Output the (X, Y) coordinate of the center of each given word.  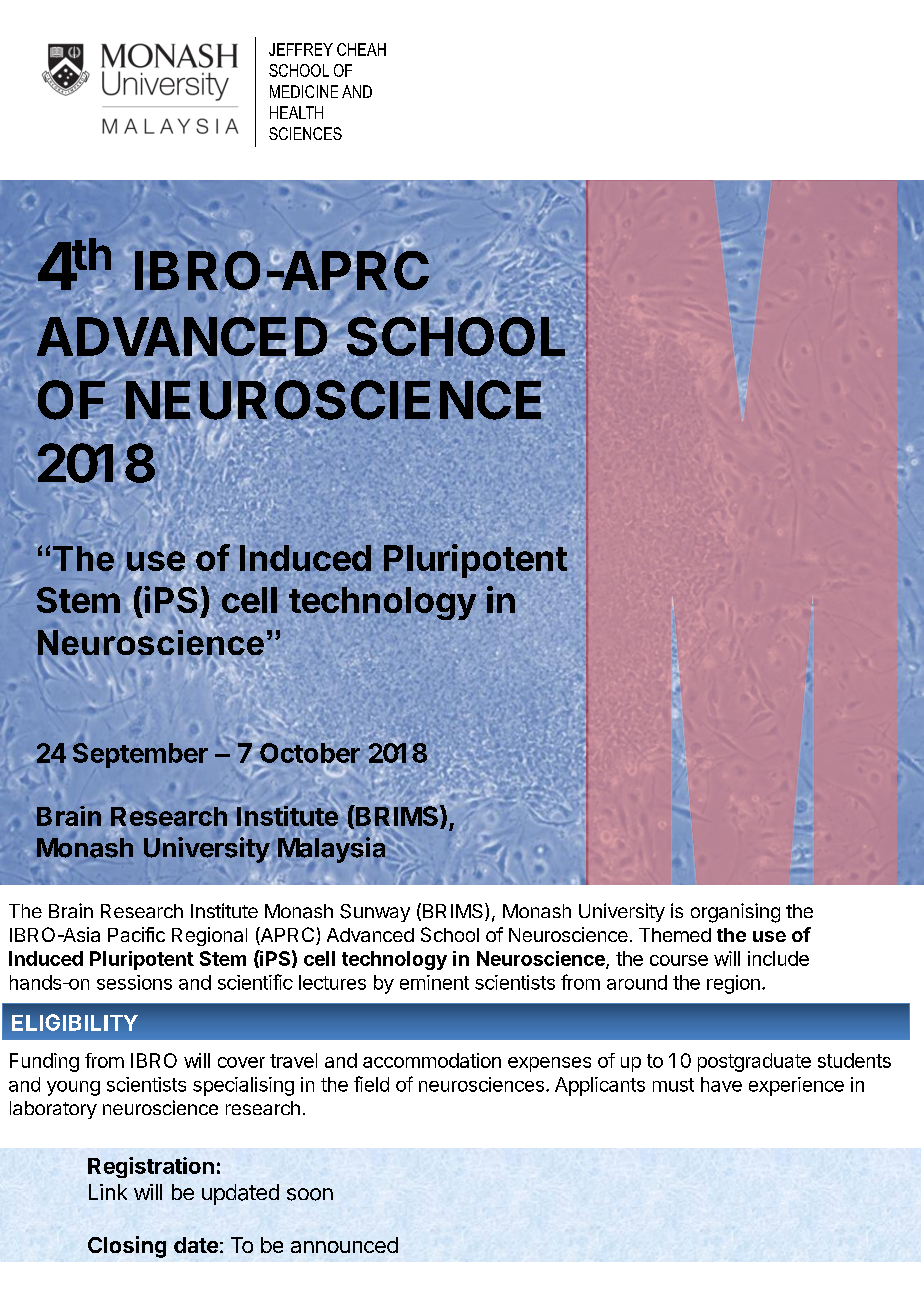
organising (735, 913)
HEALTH (296, 112)
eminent (434, 982)
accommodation (432, 1060)
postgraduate (754, 1062)
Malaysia (331, 850)
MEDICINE (304, 91)
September (140, 755)
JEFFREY (301, 49)
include (778, 958)
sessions (134, 982)
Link (108, 1192)
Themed (675, 935)
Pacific (136, 934)
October (309, 754)
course (679, 960)
